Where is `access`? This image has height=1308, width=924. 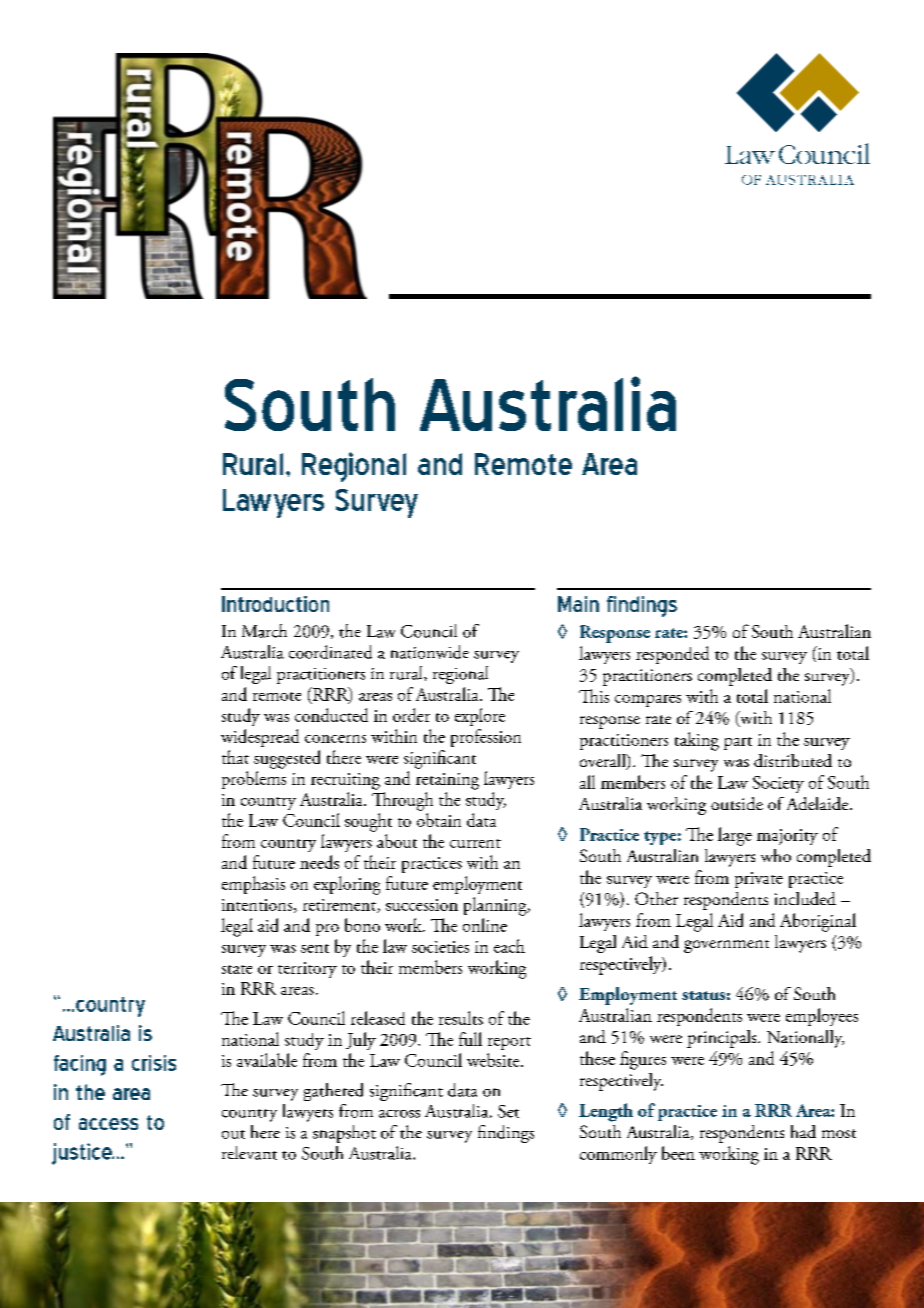 access is located at coordinates (108, 1124).
